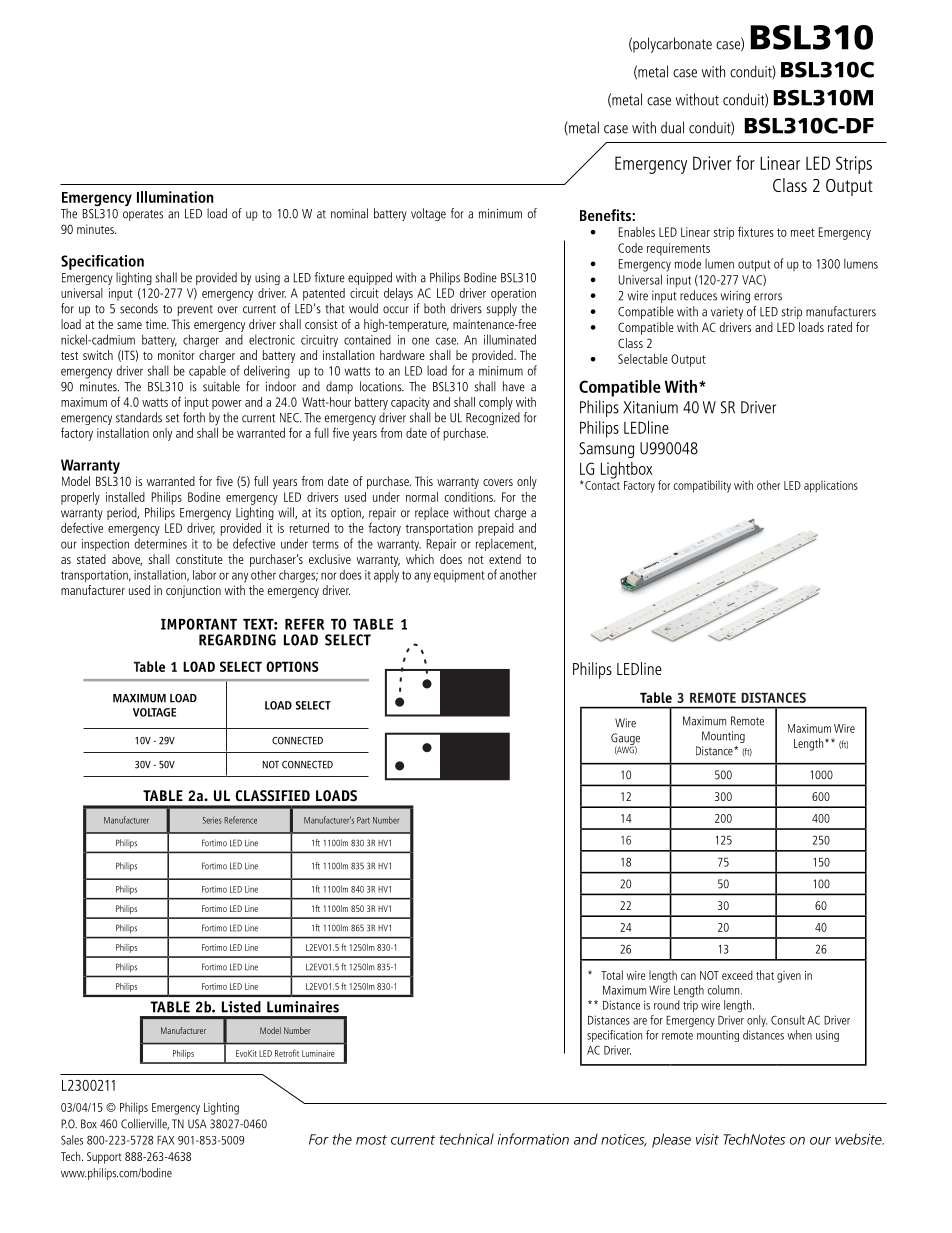 The height and width of the document is (1233, 952). Describe the element at coordinates (702, 486) in the document. I see `compatibility` at that location.
